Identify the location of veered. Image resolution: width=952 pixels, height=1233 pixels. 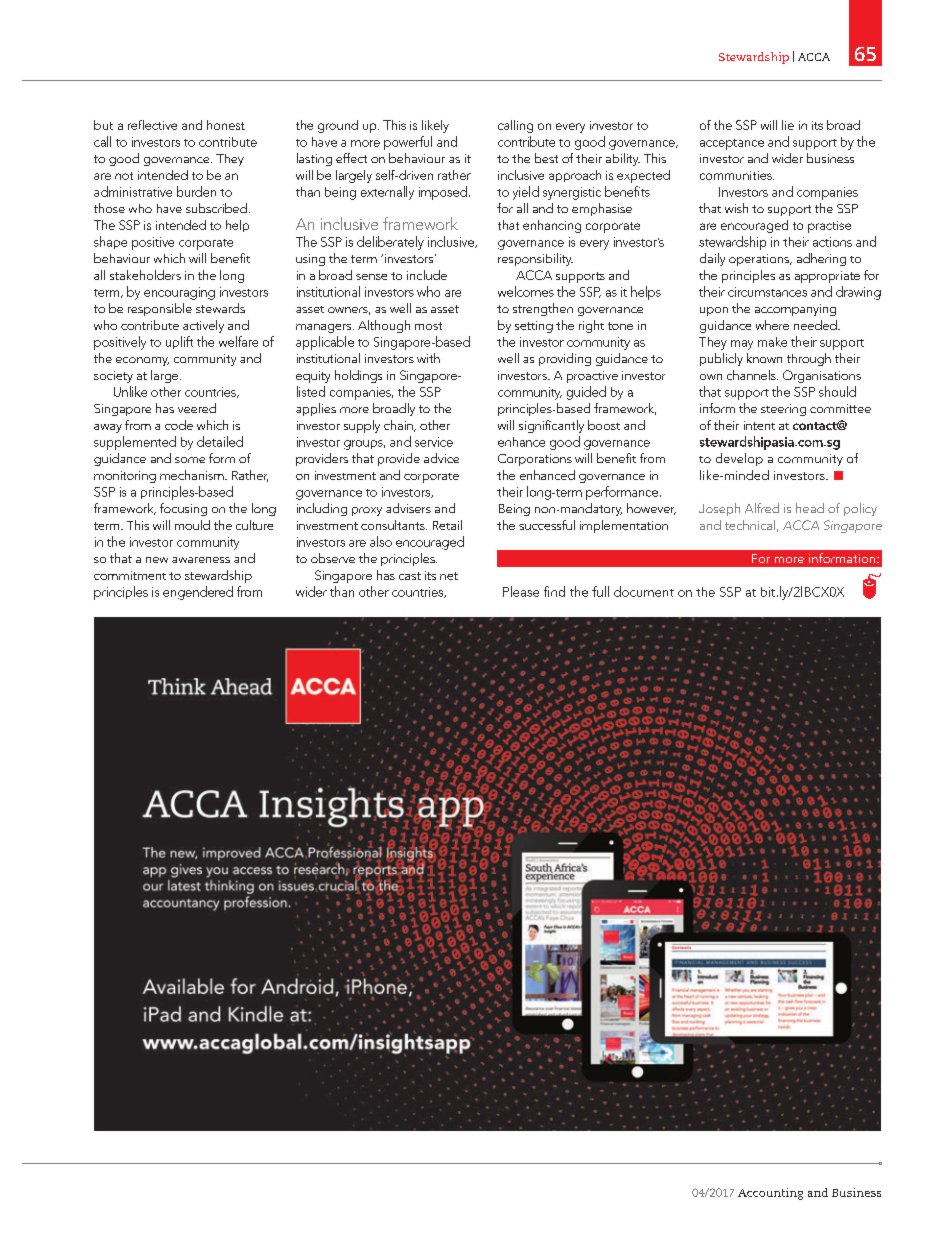
(197, 408).
